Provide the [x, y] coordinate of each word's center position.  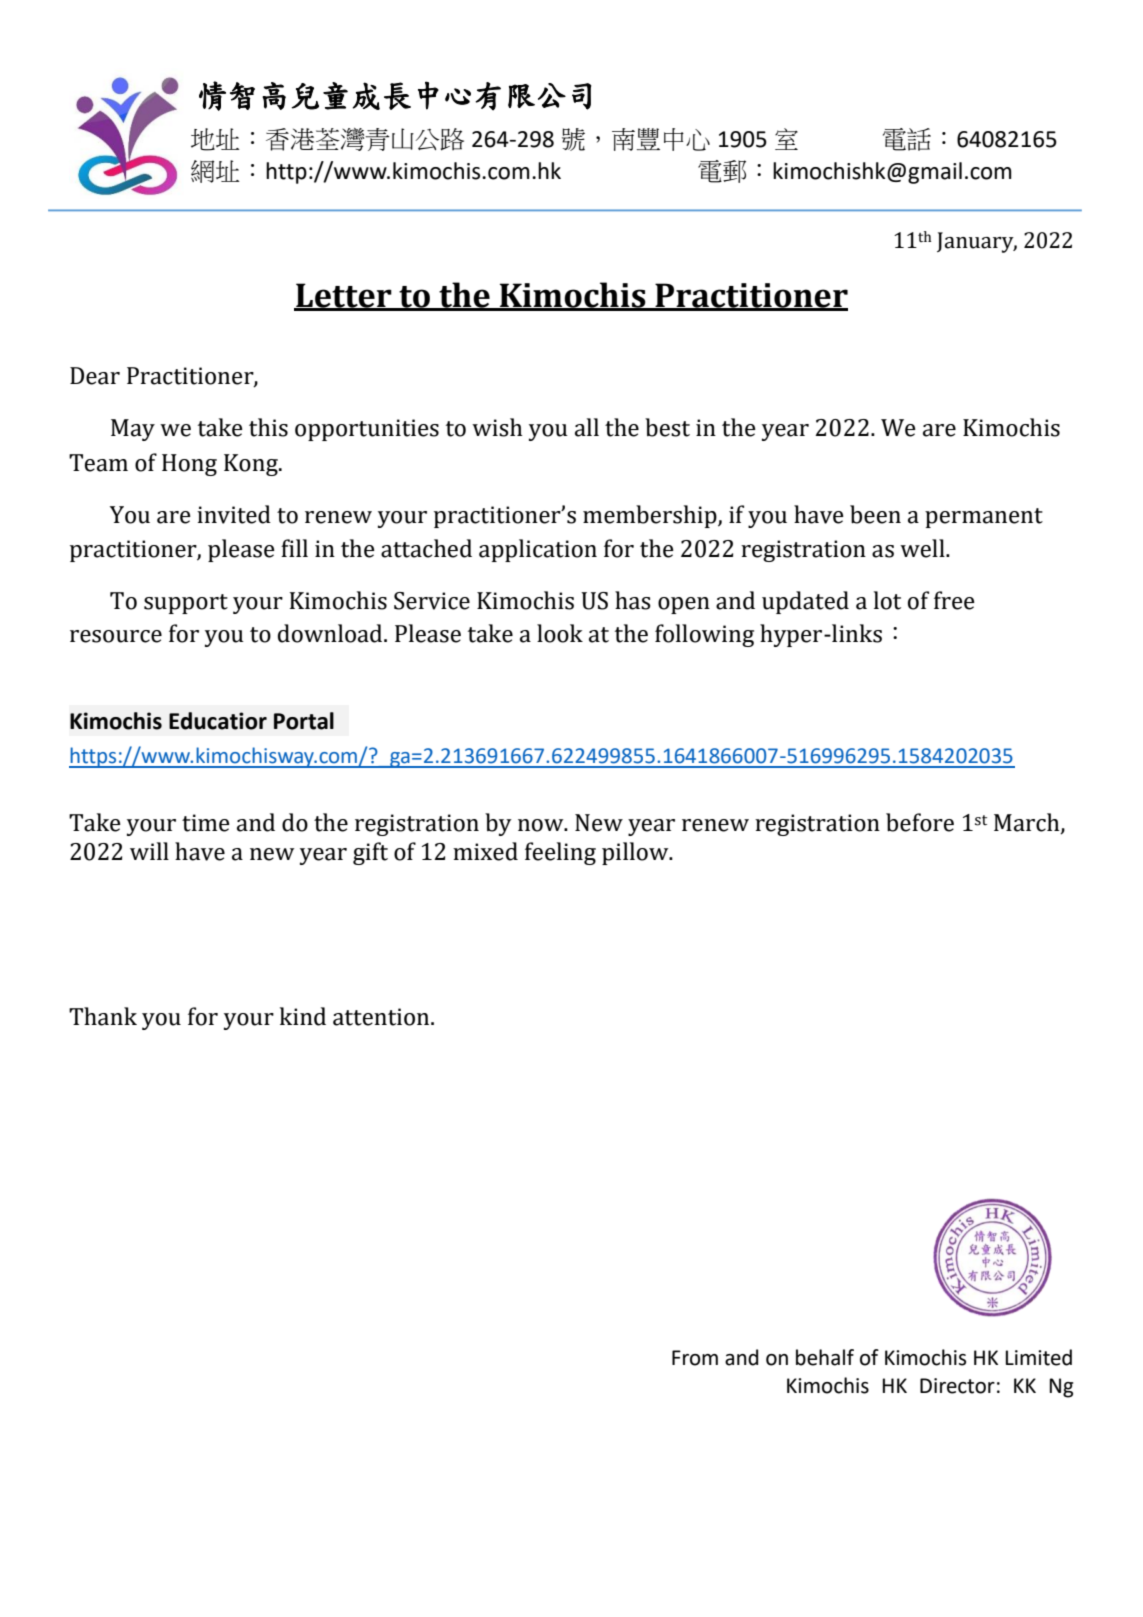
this [268, 427]
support [186, 604]
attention [382, 1017]
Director [957, 1386]
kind [303, 1016]
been [875, 514]
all [587, 427]
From [695, 1358]
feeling [560, 853]
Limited [1039, 1357]
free [954, 600]
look [560, 633]
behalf [825, 1357]
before [920, 822]
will [149, 851]
